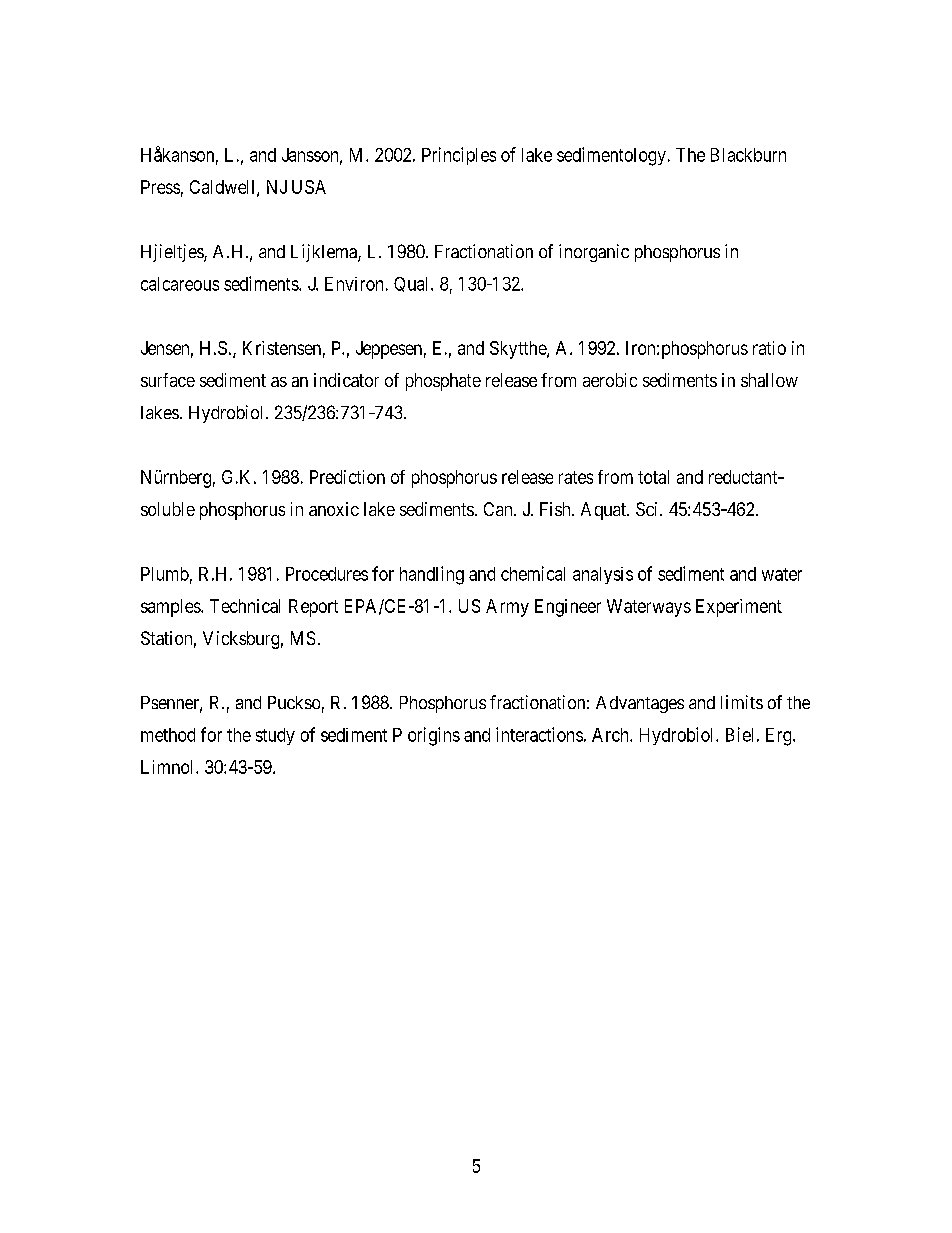 This screenshot has width=952, height=1233. What do you see at coordinates (499, 509) in the screenshot?
I see `Can` at bounding box center [499, 509].
